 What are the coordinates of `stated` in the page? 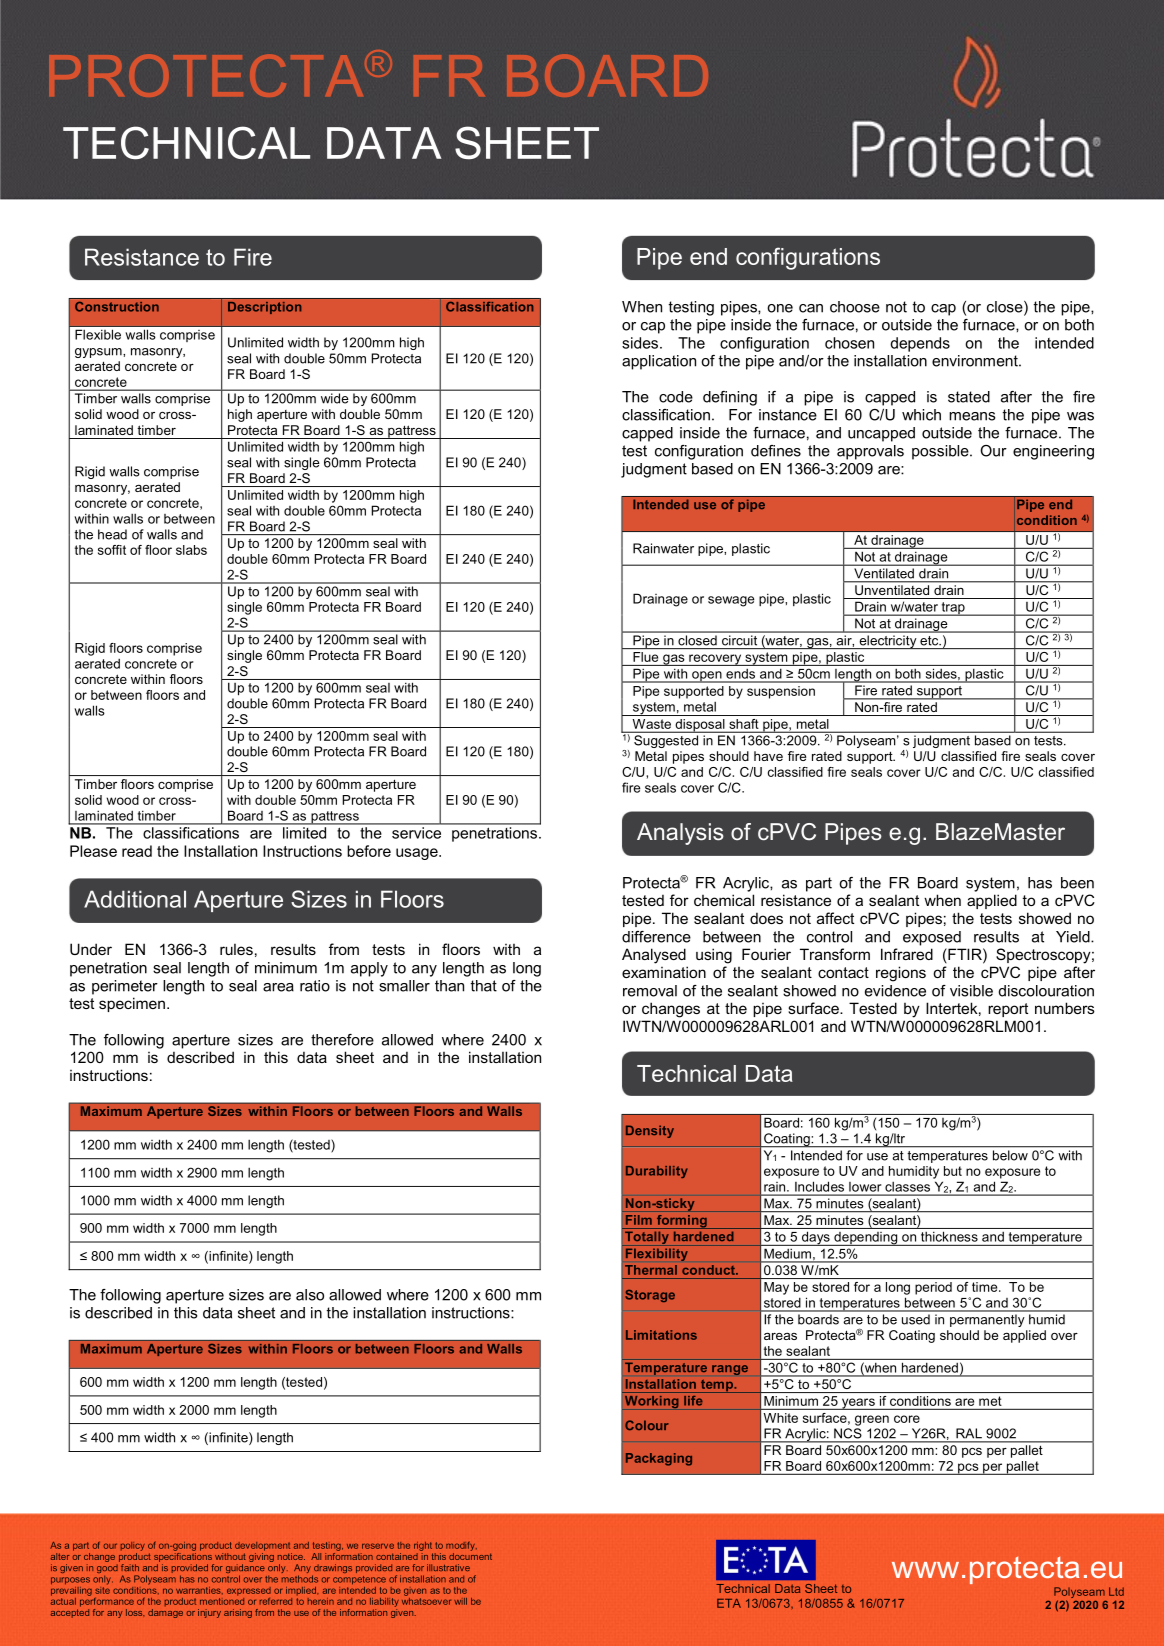 It's located at (969, 397).
